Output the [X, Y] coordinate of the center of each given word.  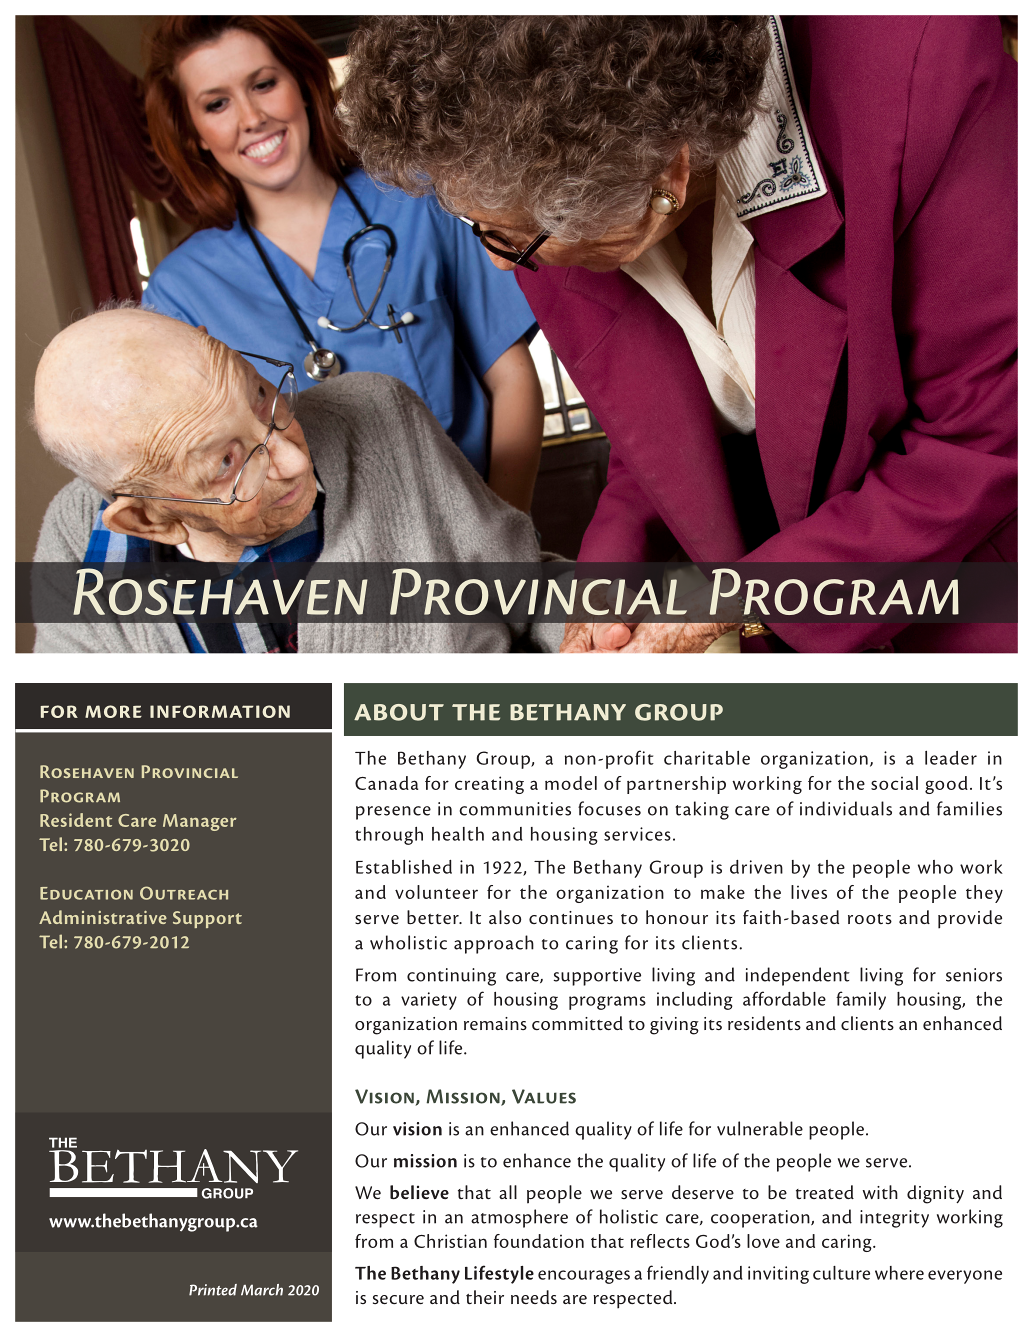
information [220, 711]
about [399, 712]
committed [577, 1023]
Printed [213, 1290]
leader [951, 758]
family [861, 1000]
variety [429, 1001]
